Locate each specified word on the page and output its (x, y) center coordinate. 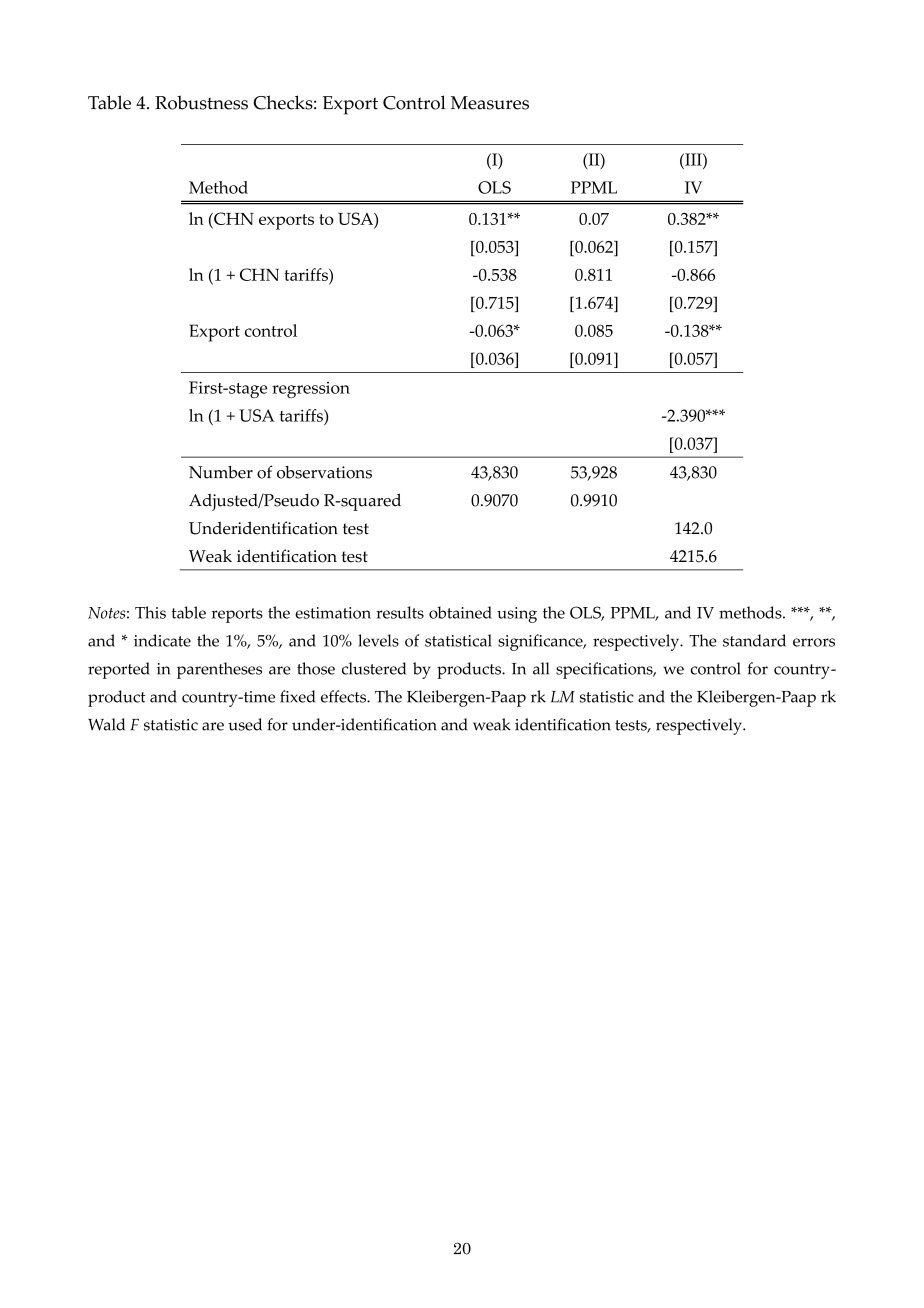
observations (324, 472)
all (541, 668)
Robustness (201, 102)
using (517, 615)
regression (311, 390)
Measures (490, 103)
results (400, 612)
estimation (333, 613)
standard (754, 640)
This (150, 612)
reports (237, 615)
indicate (162, 640)
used (245, 724)
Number (221, 472)
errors (814, 642)
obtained (460, 612)
